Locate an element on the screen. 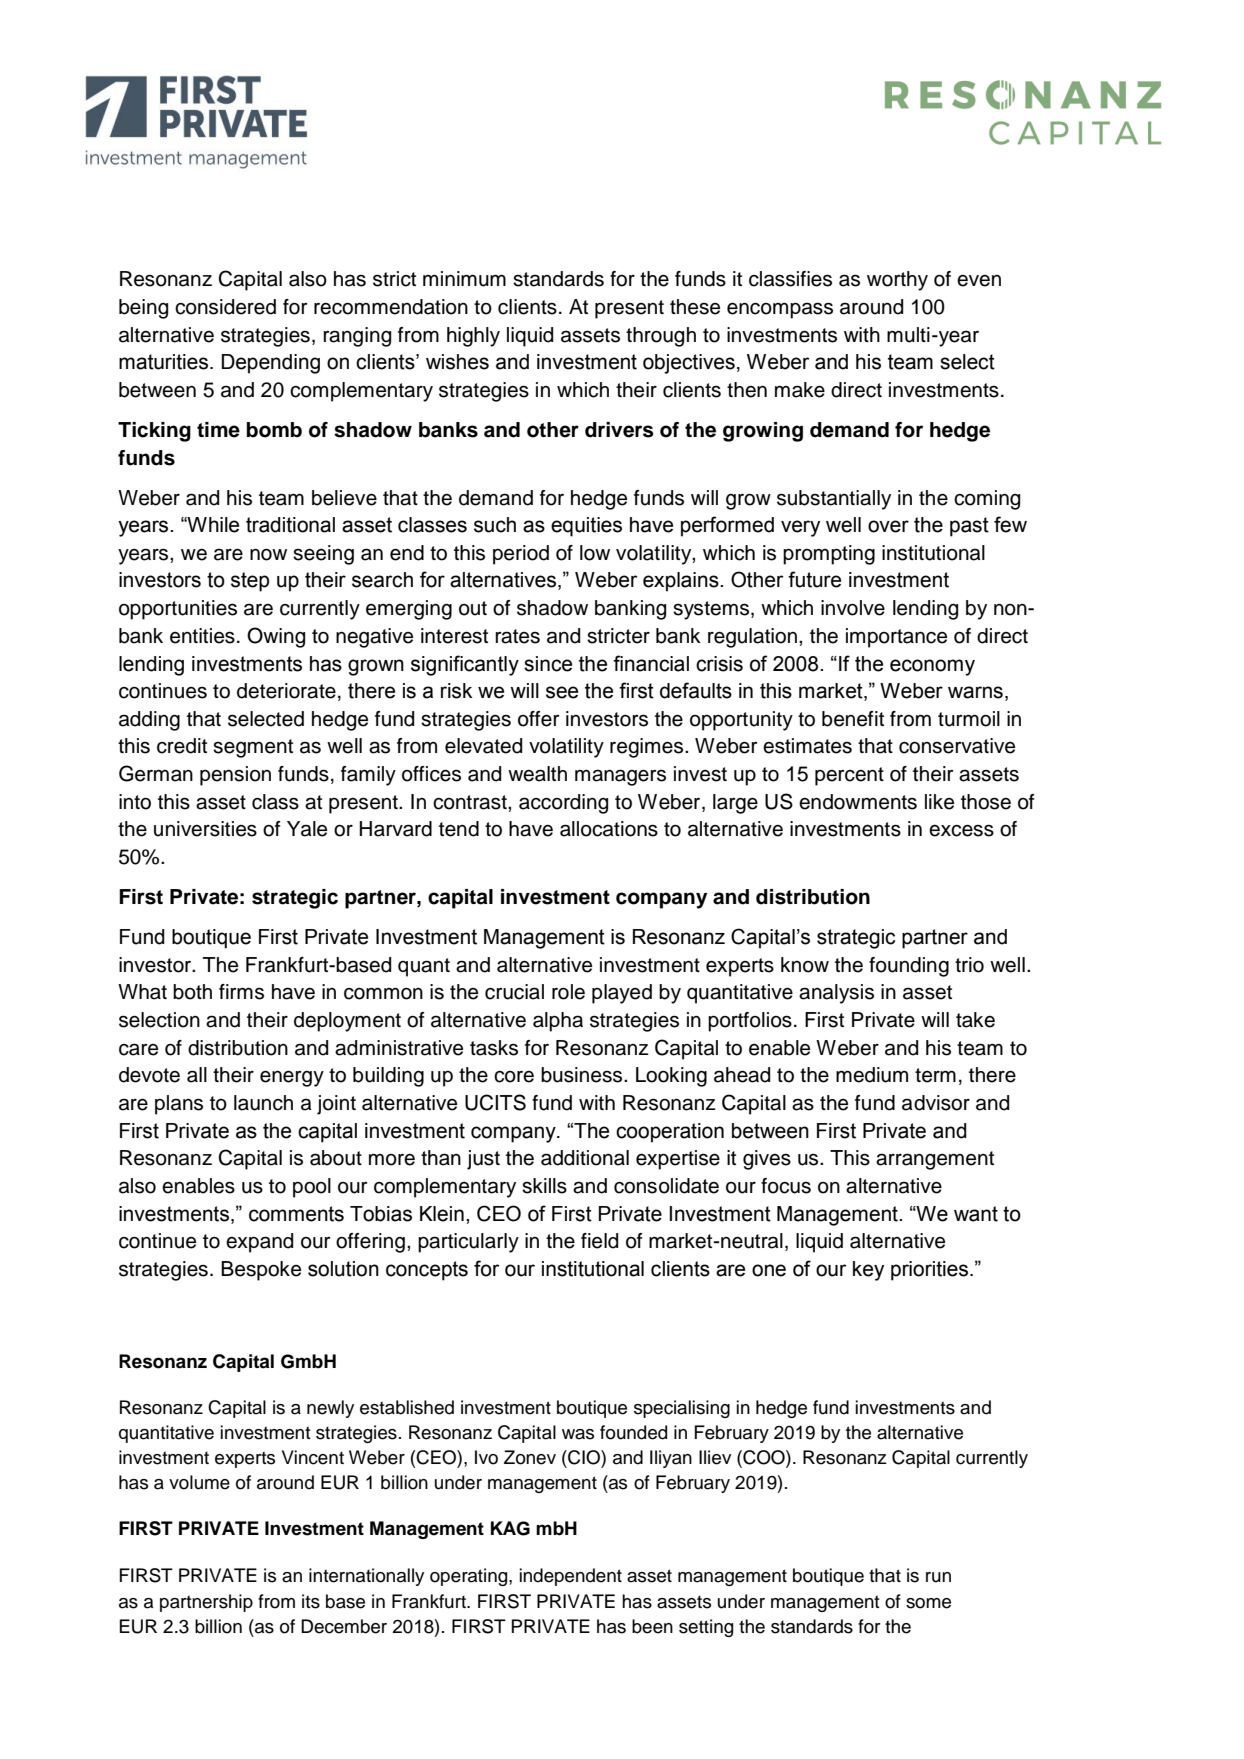 The image size is (1244, 1759). importance is located at coordinates (896, 638).
